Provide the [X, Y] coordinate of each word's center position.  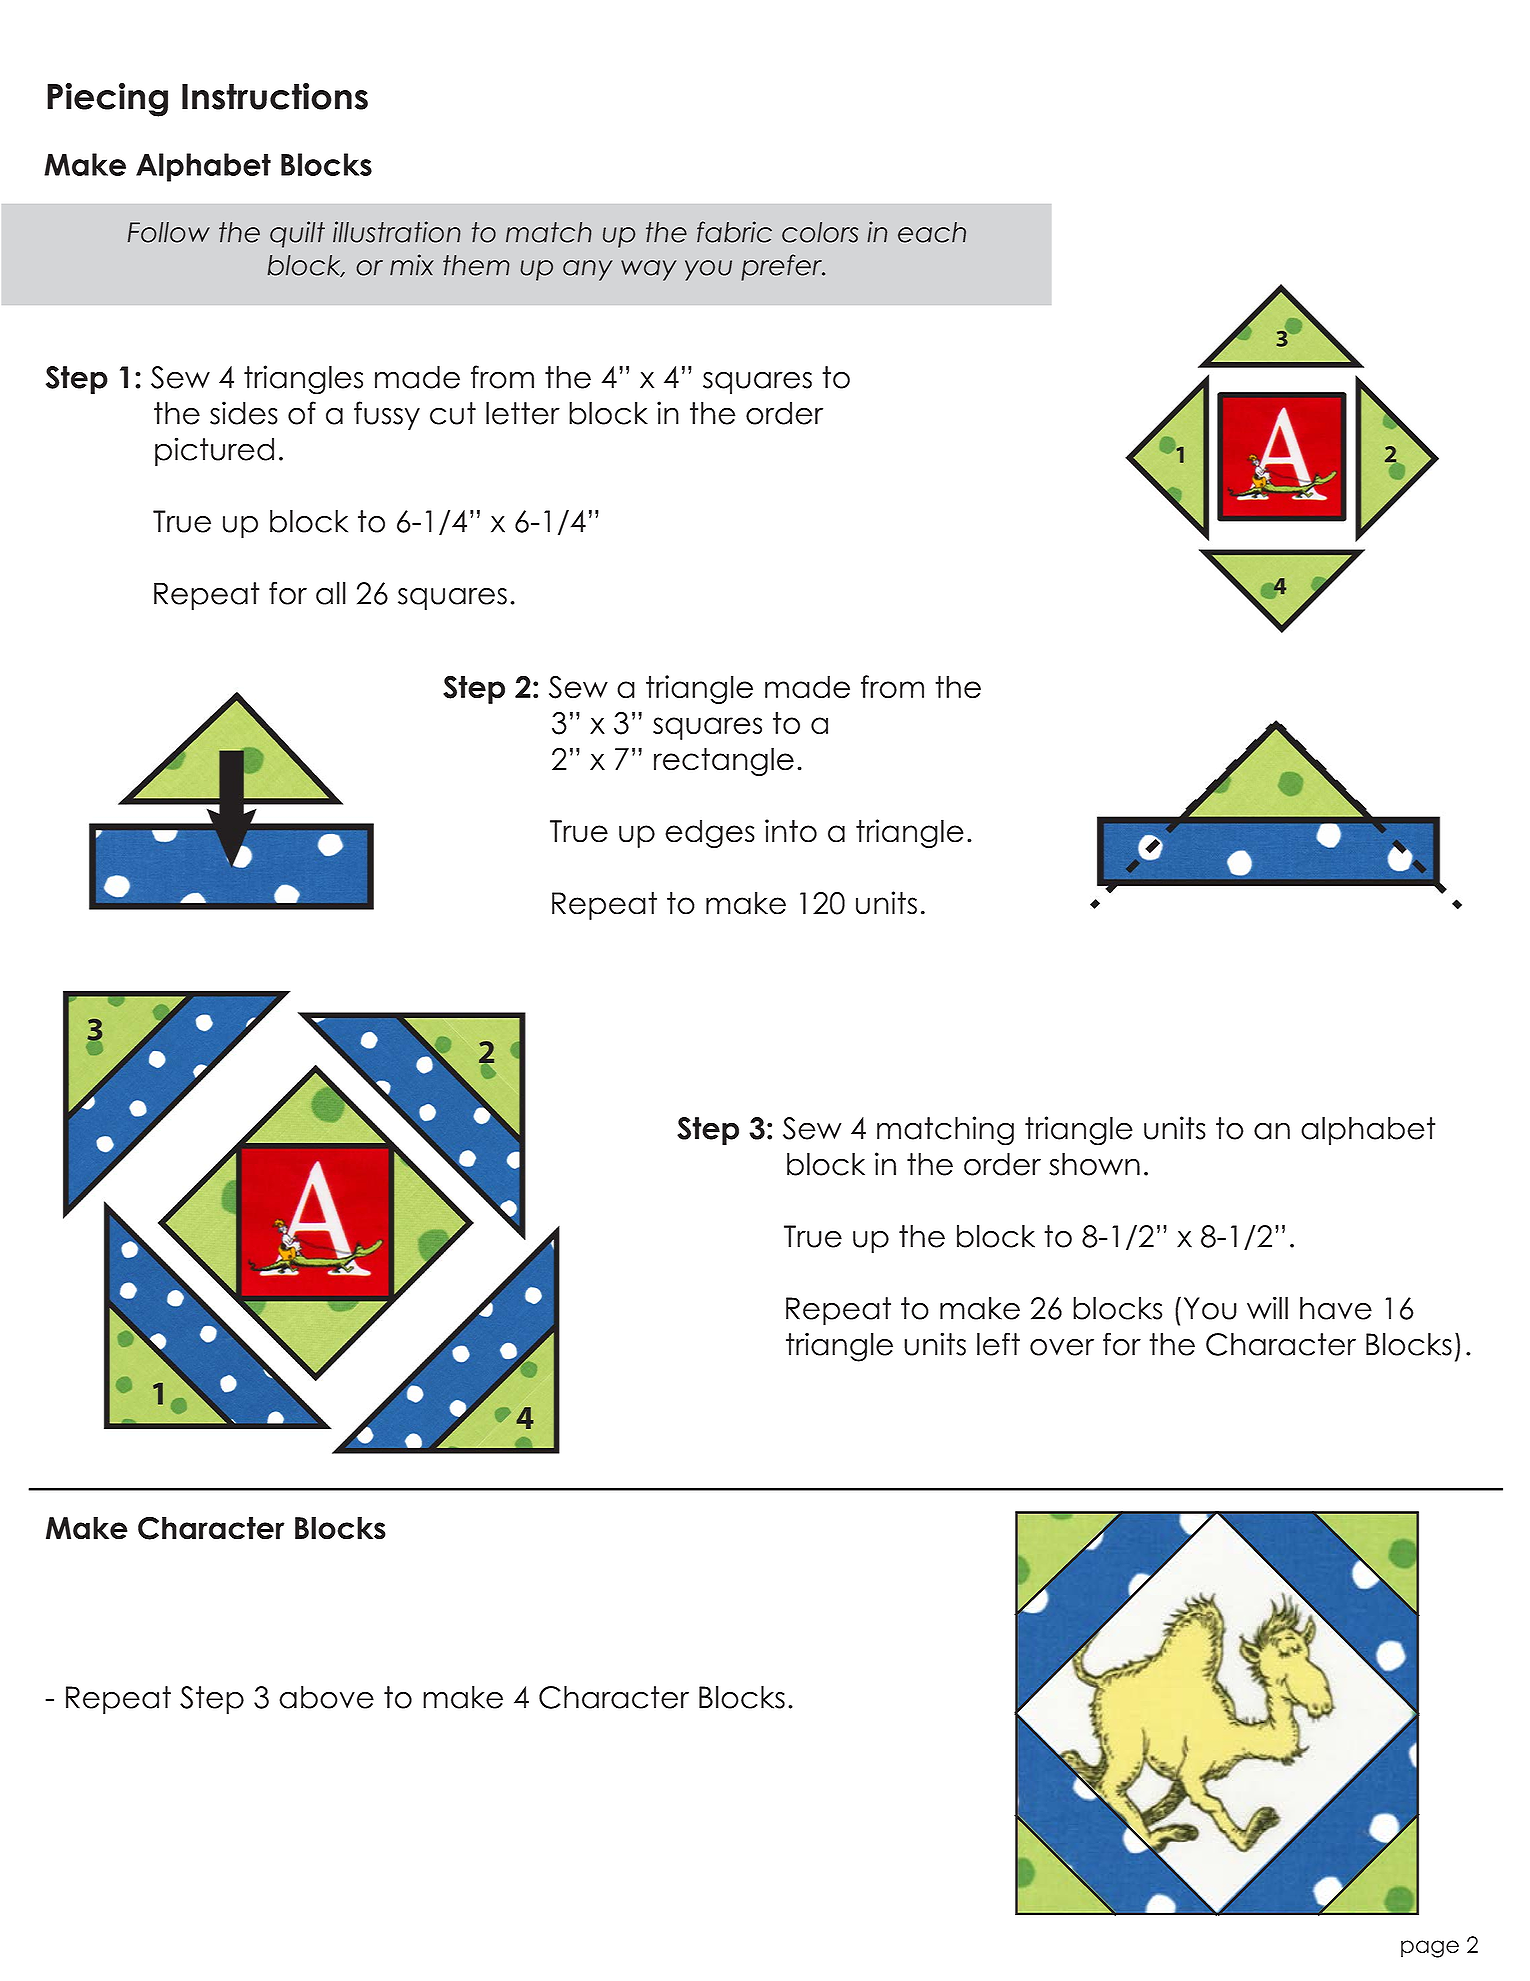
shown [1094, 1164]
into [791, 831]
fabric [734, 232]
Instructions [275, 96]
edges [710, 834]
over [1062, 1347]
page [1430, 1949]
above [326, 1697]
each [932, 232]
